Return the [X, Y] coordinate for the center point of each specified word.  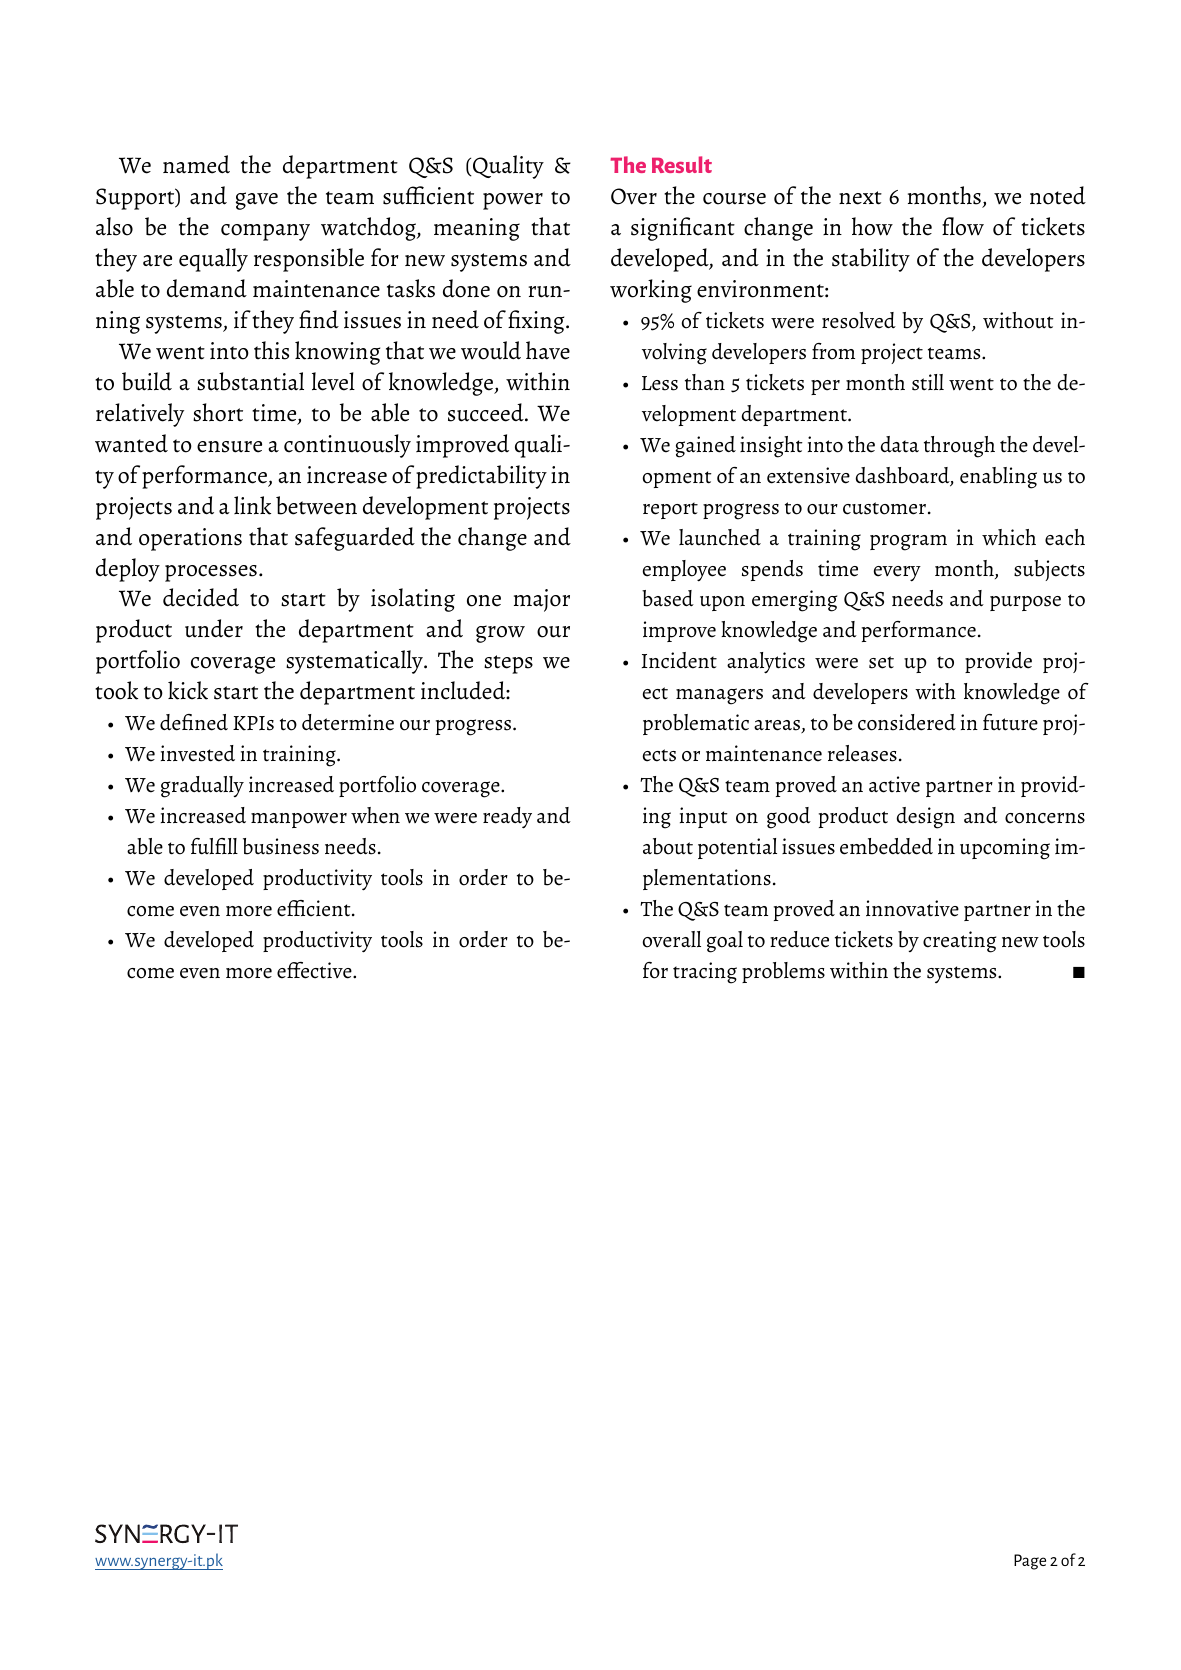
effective [315, 970]
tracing [705, 973]
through [959, 447]
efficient [315, 908]
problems [783, 972]
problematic [696, 724]
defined [194, 722]
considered [907, 722]
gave [257, 201]
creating [959, 942]
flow [963, 226]
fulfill [214, 846]
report [670, 510]
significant [683, 229]
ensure [229, 447]
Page [1030, 1562]
